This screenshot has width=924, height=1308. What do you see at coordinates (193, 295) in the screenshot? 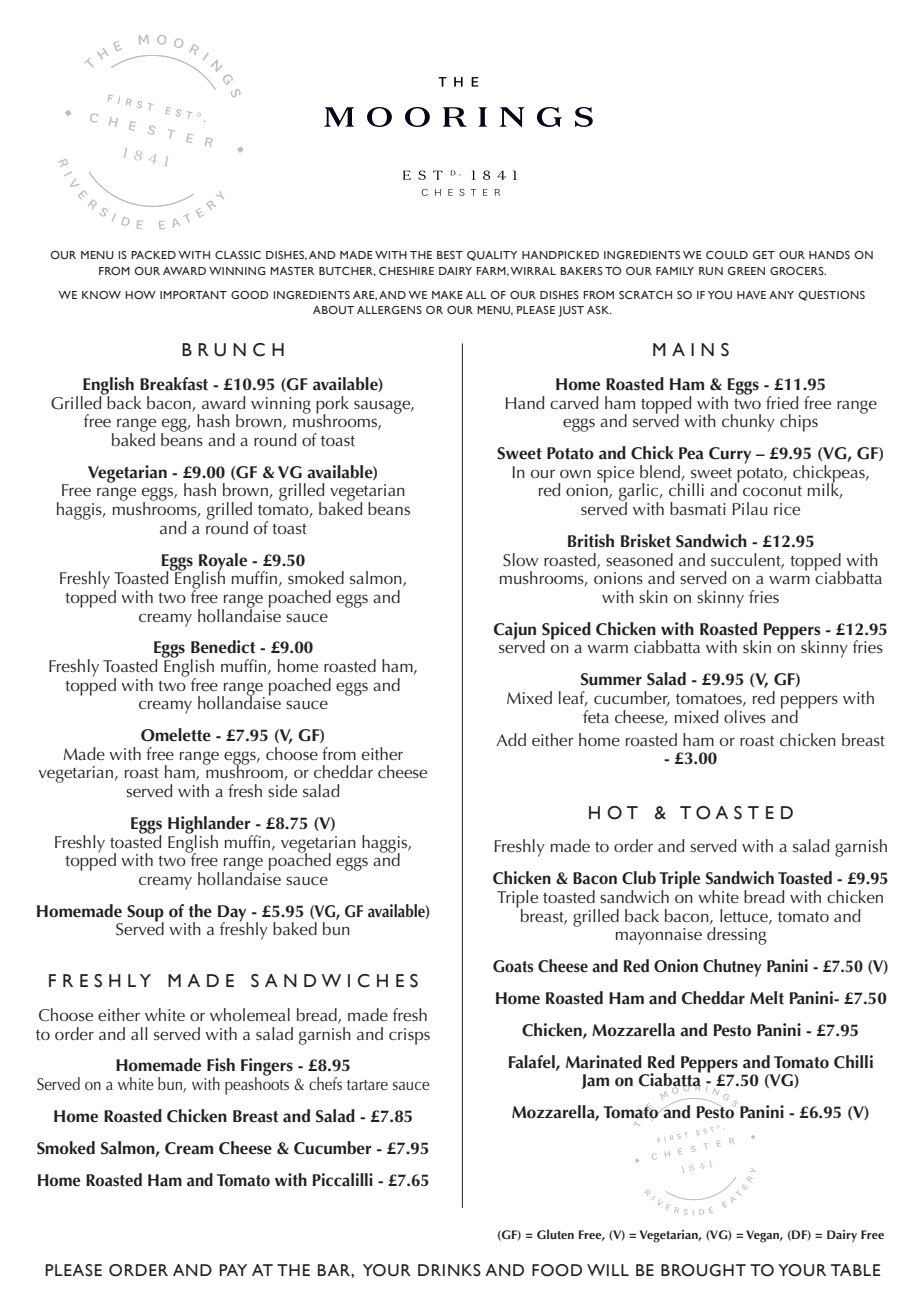
I see `IMPORTANT` at bounding box center [193, 295].
